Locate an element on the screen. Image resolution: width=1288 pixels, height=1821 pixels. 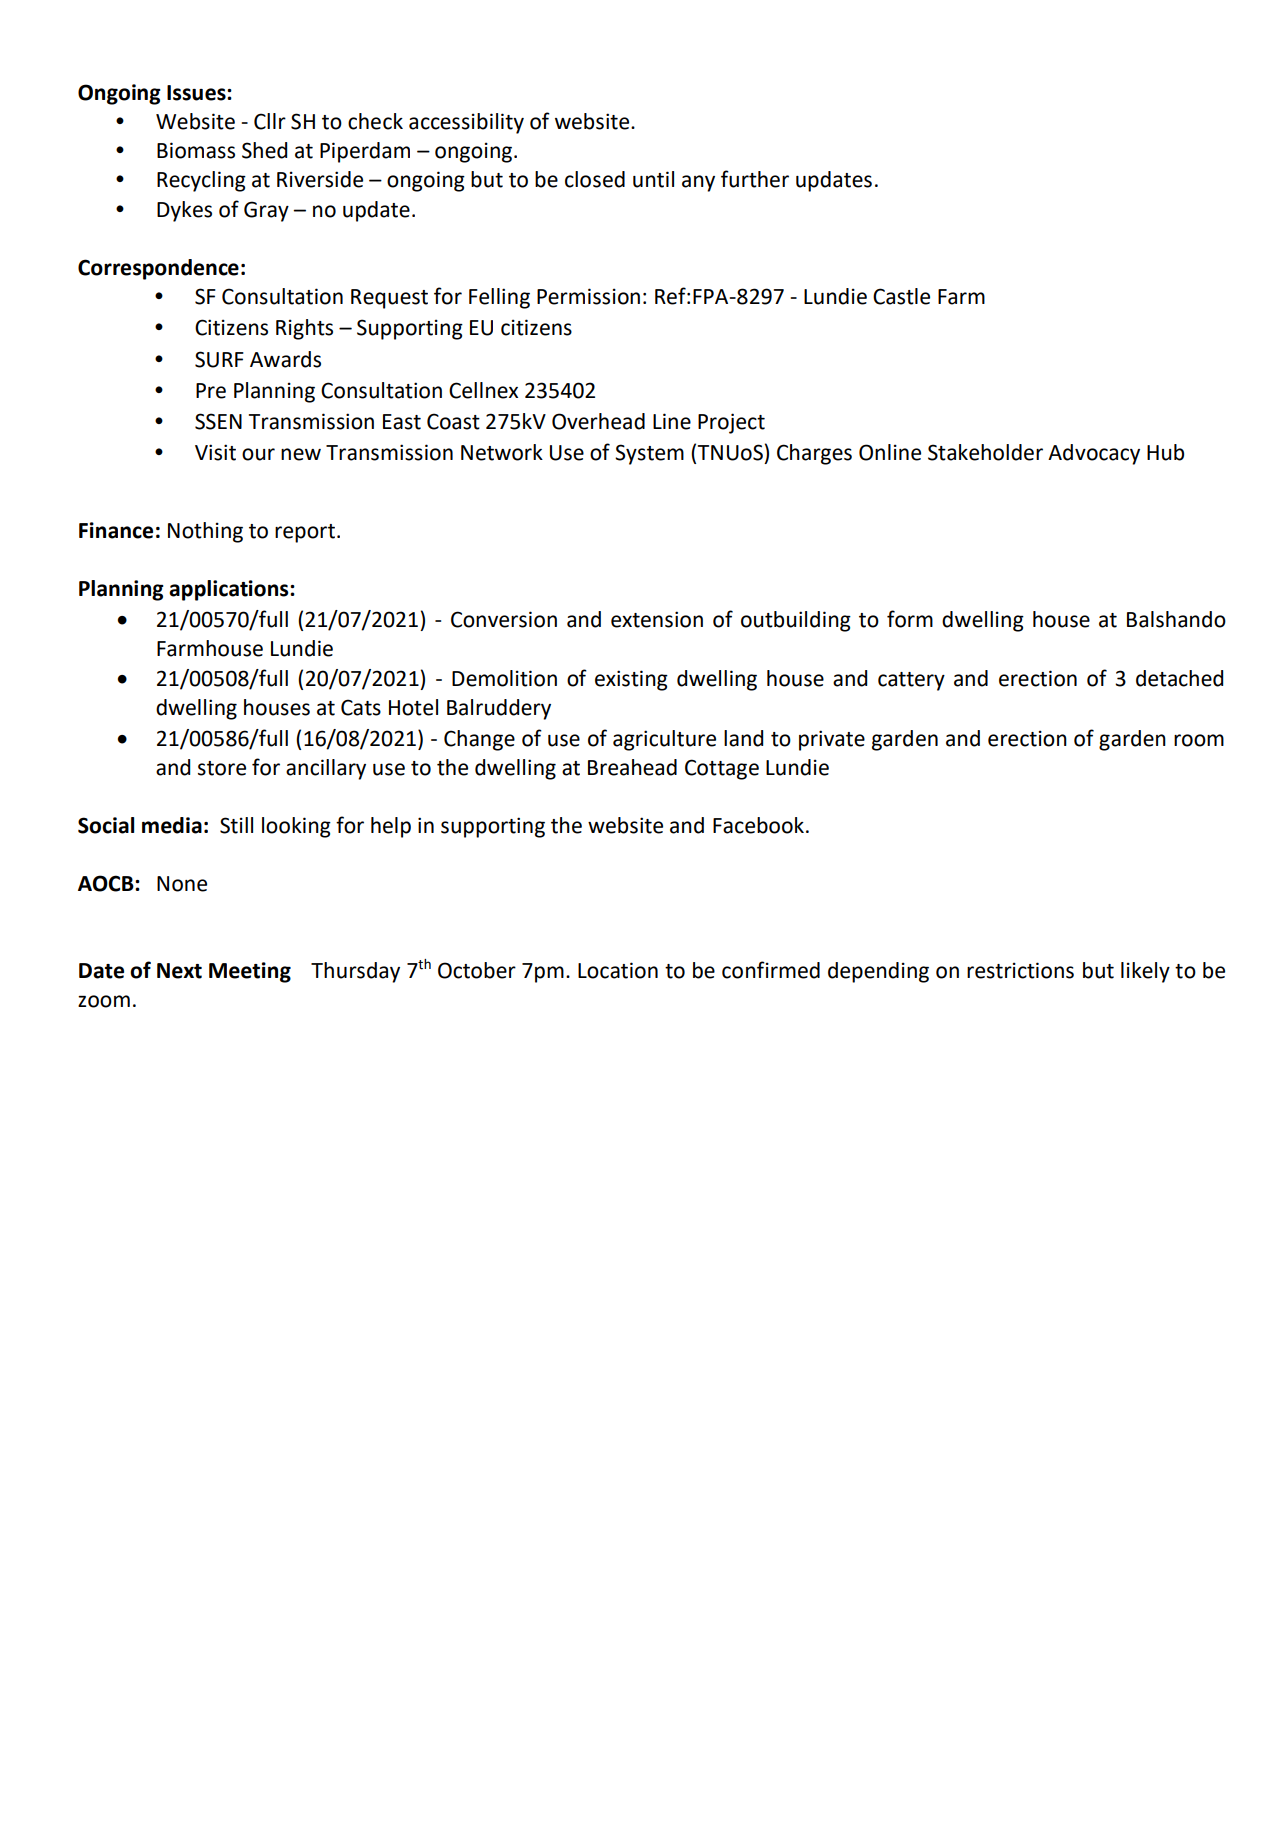
until is located at coordinates (653, 179).
